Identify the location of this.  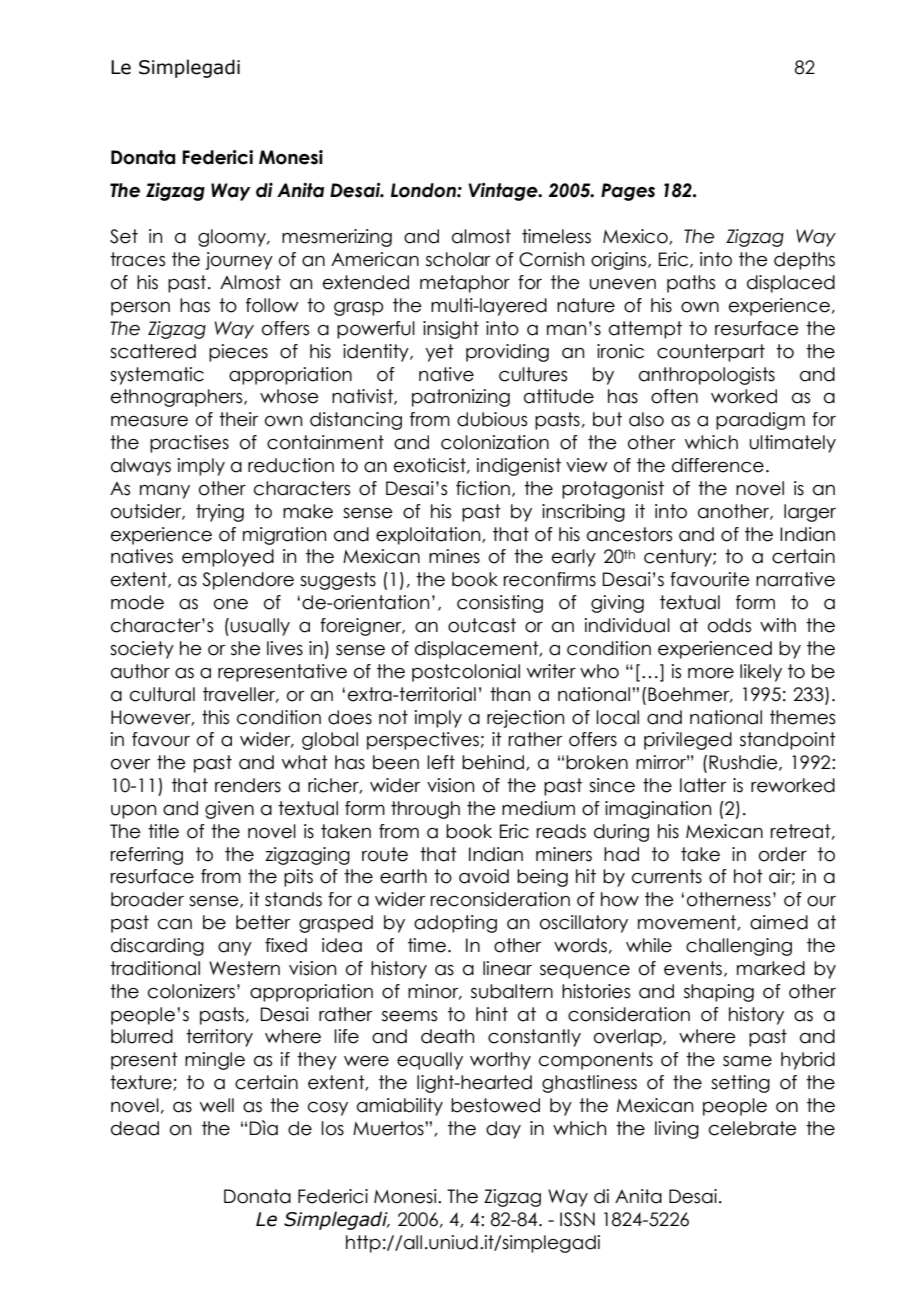
(215, 717).
